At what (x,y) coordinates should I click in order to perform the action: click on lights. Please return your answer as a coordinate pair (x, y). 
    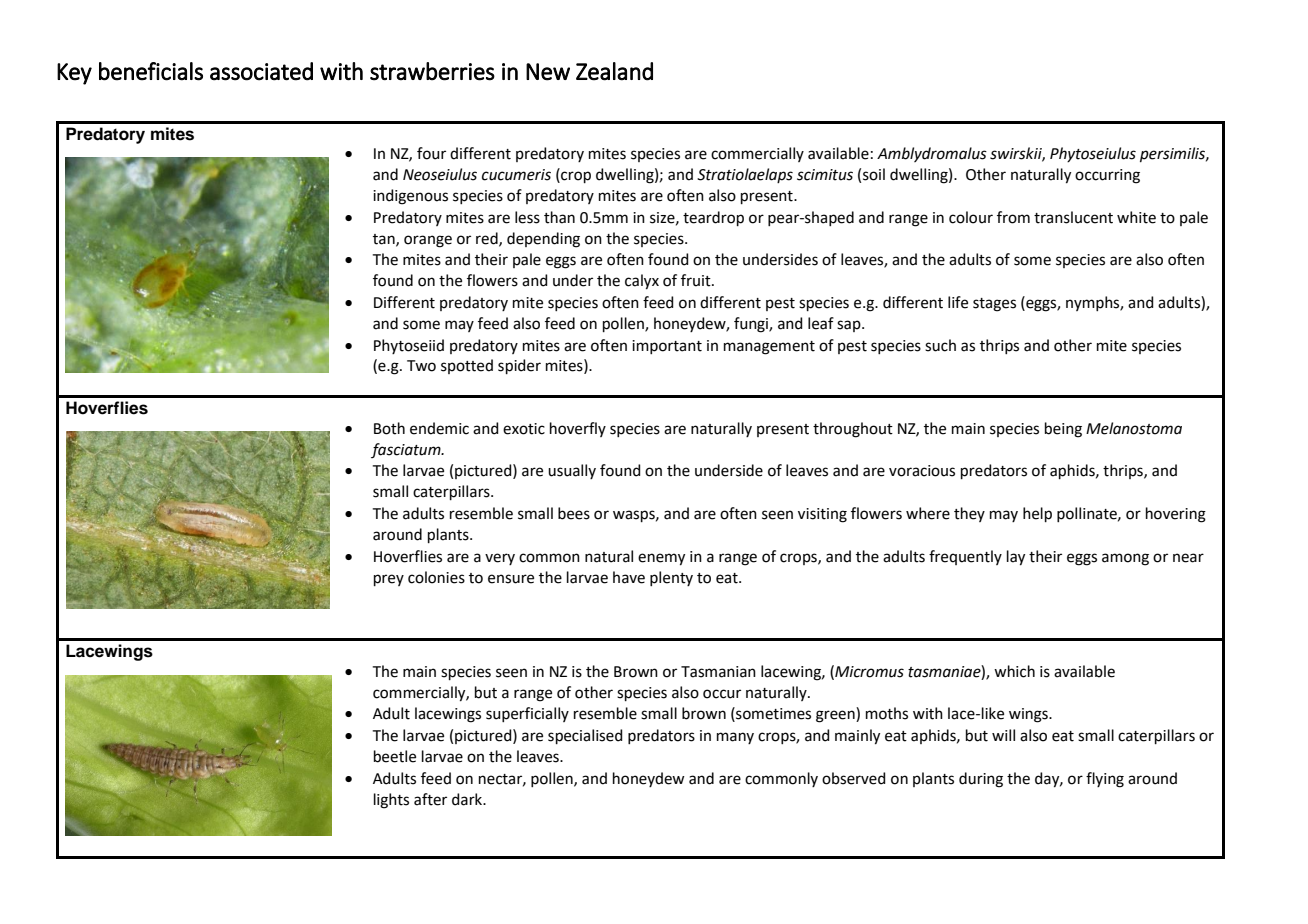
    Looking at the image, I should click on (391, 801).
